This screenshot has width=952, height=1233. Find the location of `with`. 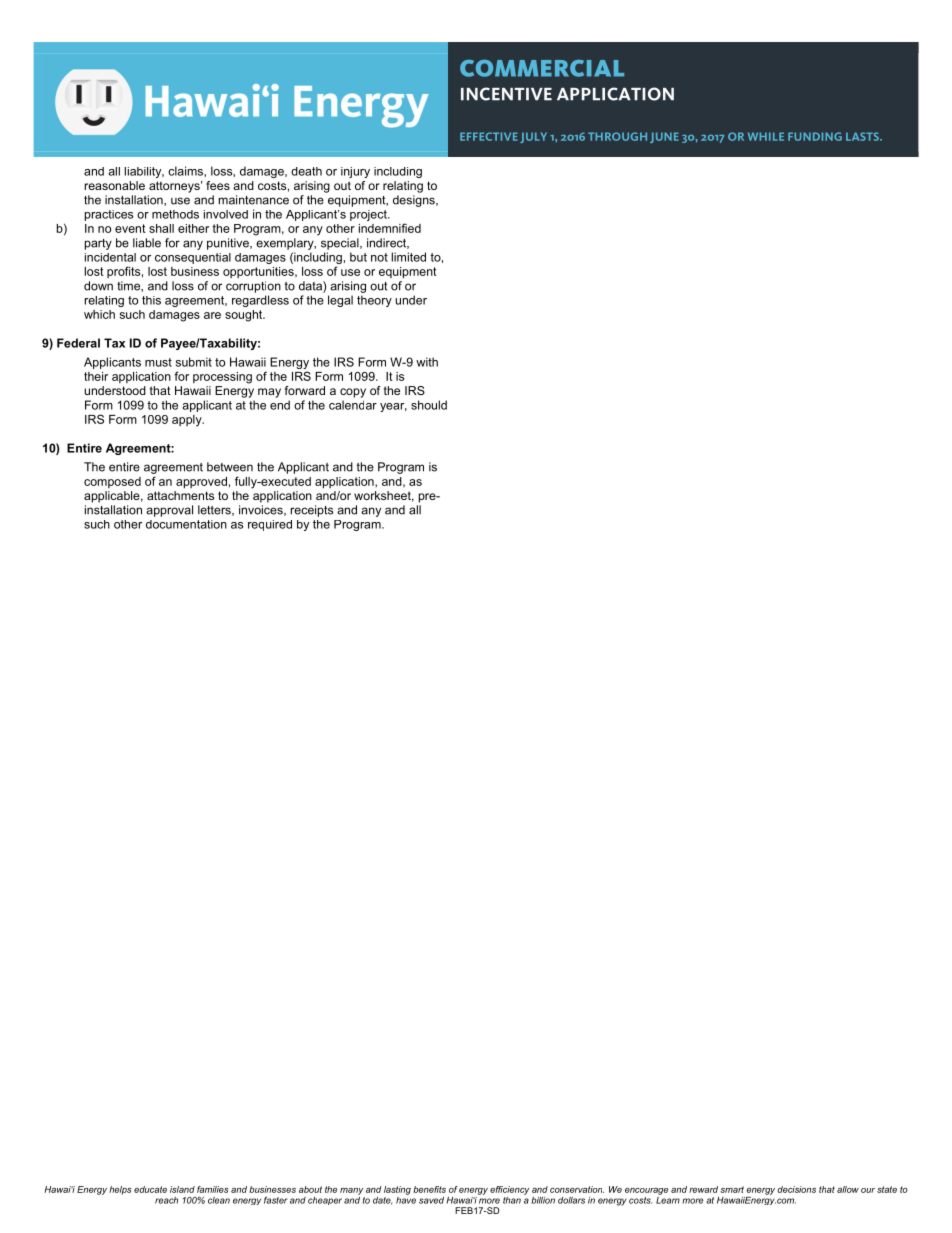

with is located at coordinates (427, 362).
